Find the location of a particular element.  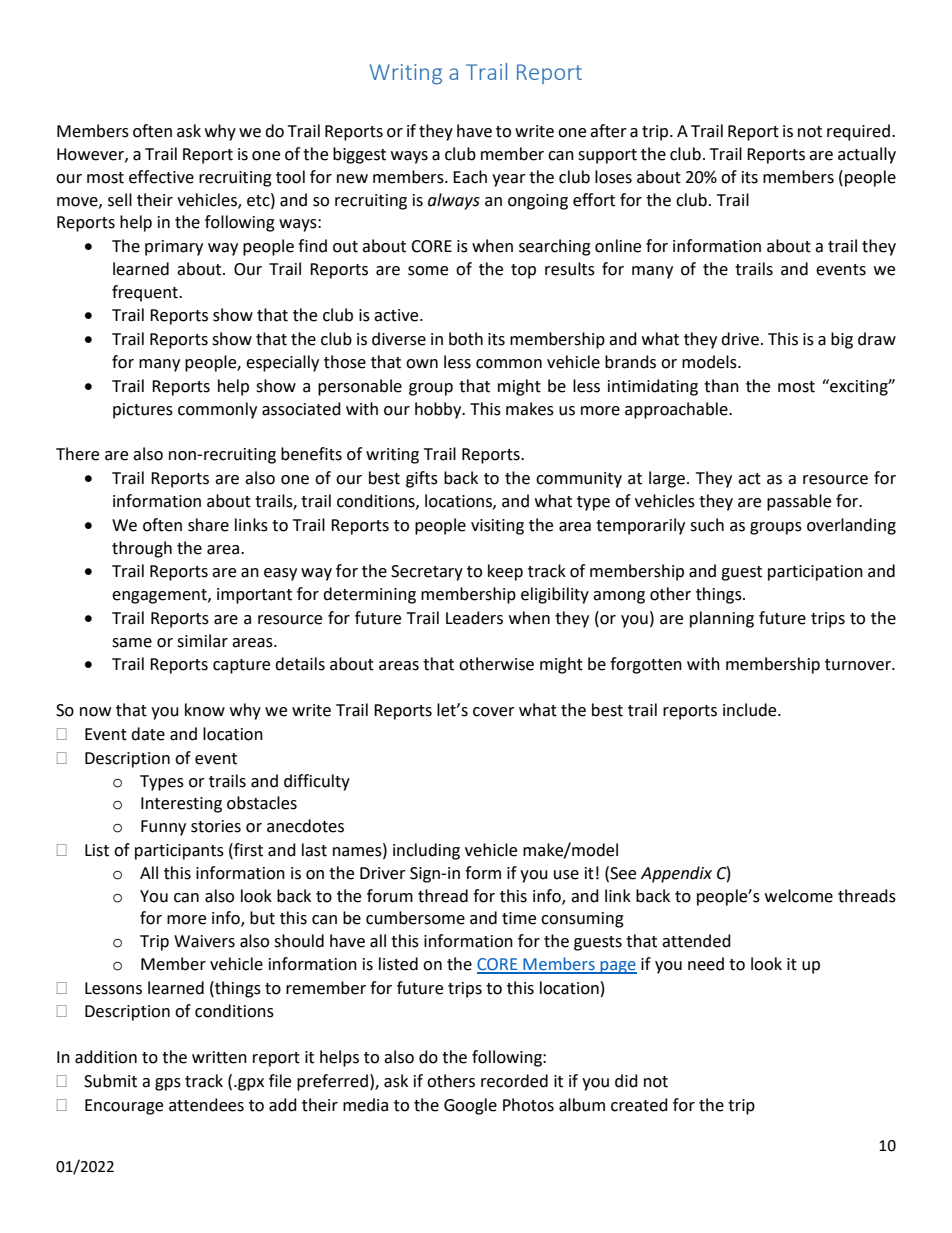

recorded is located at coordinates (514, 1081).
